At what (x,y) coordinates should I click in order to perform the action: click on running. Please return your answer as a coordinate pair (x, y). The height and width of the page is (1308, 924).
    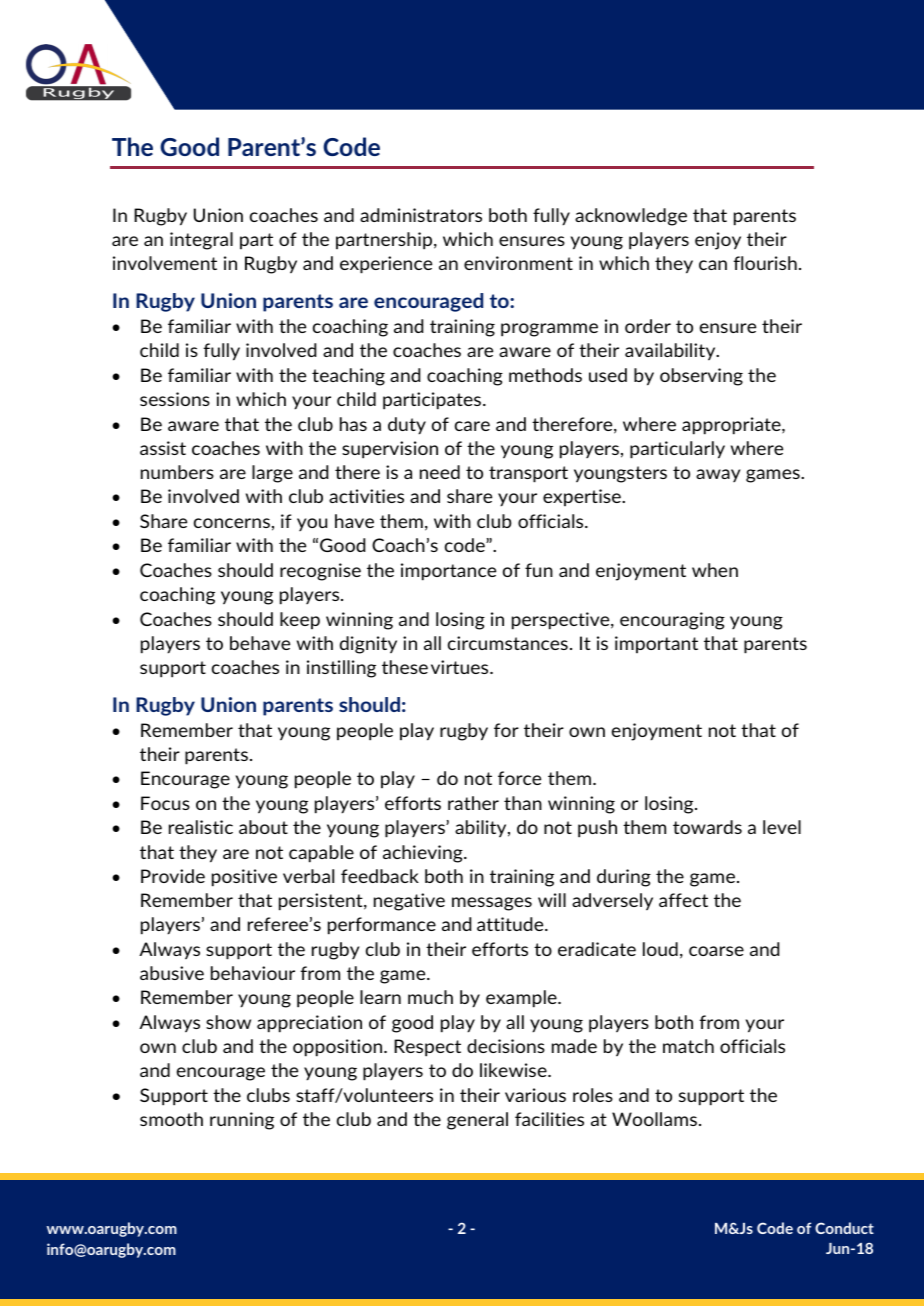
    Looking at the image, I should click on (242, 1121).
